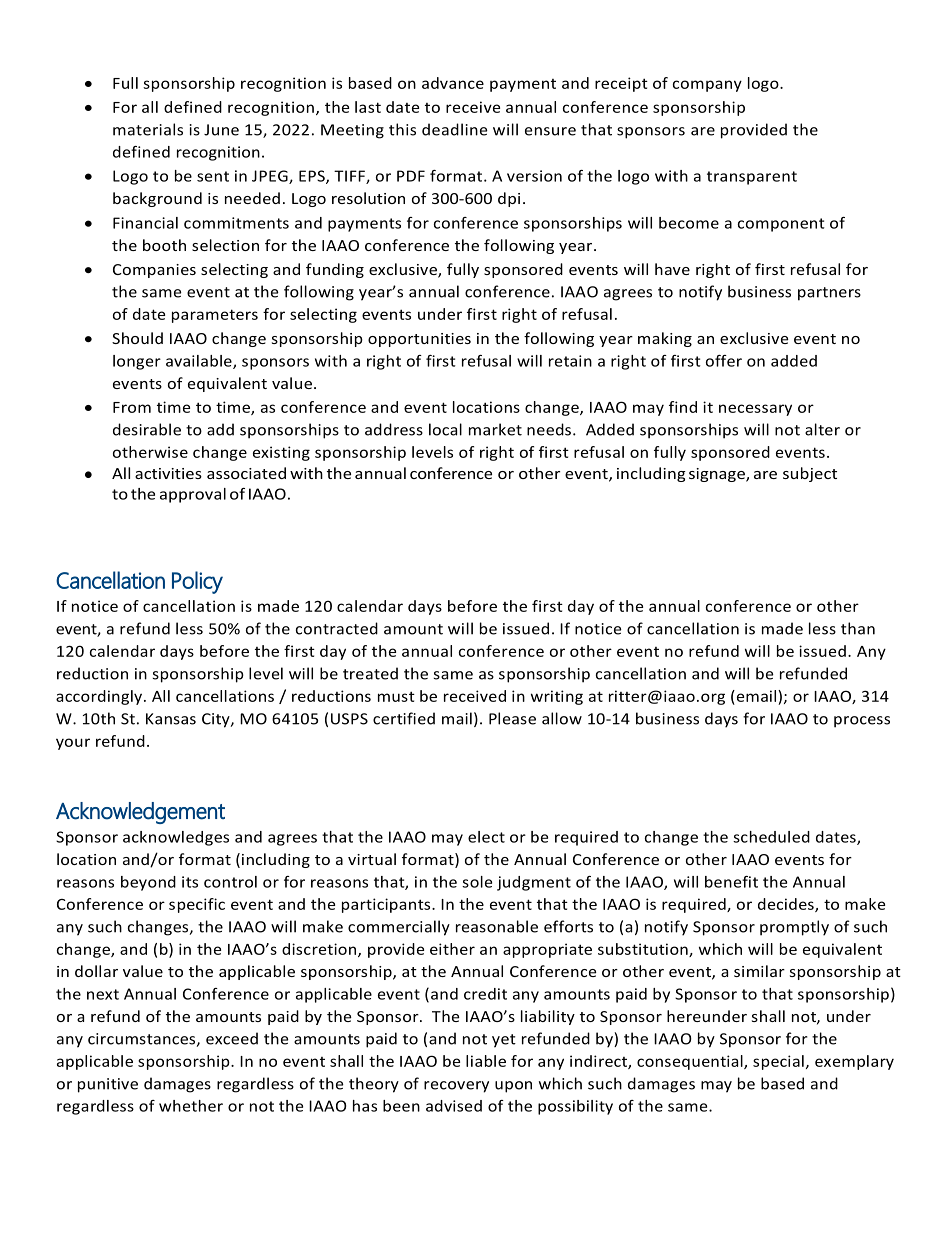 The height and width of the page is (1233, 952). Describe the element at coordinates (147, 429) in the page. I see `desirable` at that location.
